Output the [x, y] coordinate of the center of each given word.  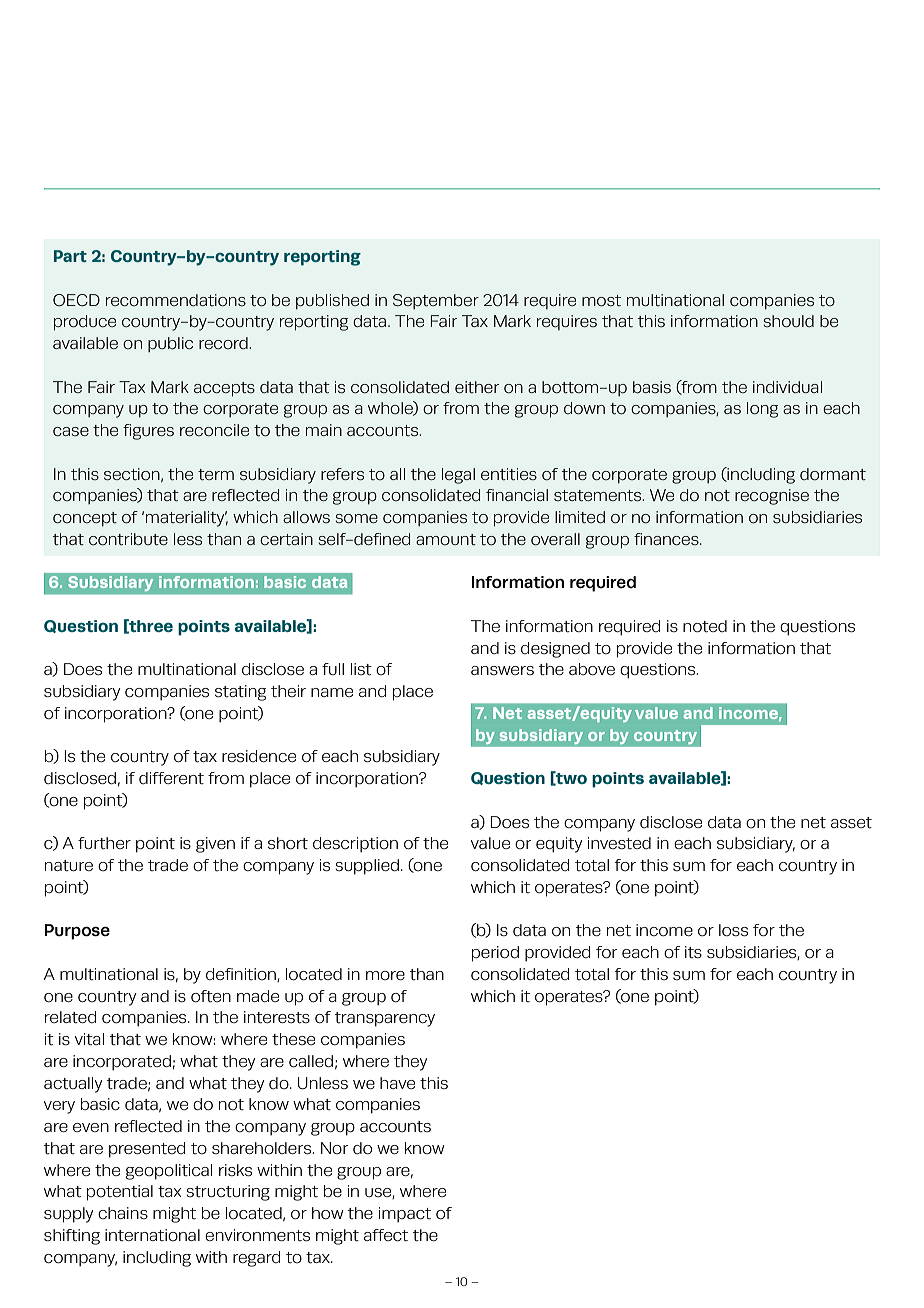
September [436, 301]
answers [502, 670]
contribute [128, 539]
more [385, 975]
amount [446, 539]
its [693, 952]
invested [619, 843]
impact [405, 1214]
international [152, 1235]
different [171, 778]
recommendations [176, 300]
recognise [772, 497]
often [211, 996]
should [788, 321]
